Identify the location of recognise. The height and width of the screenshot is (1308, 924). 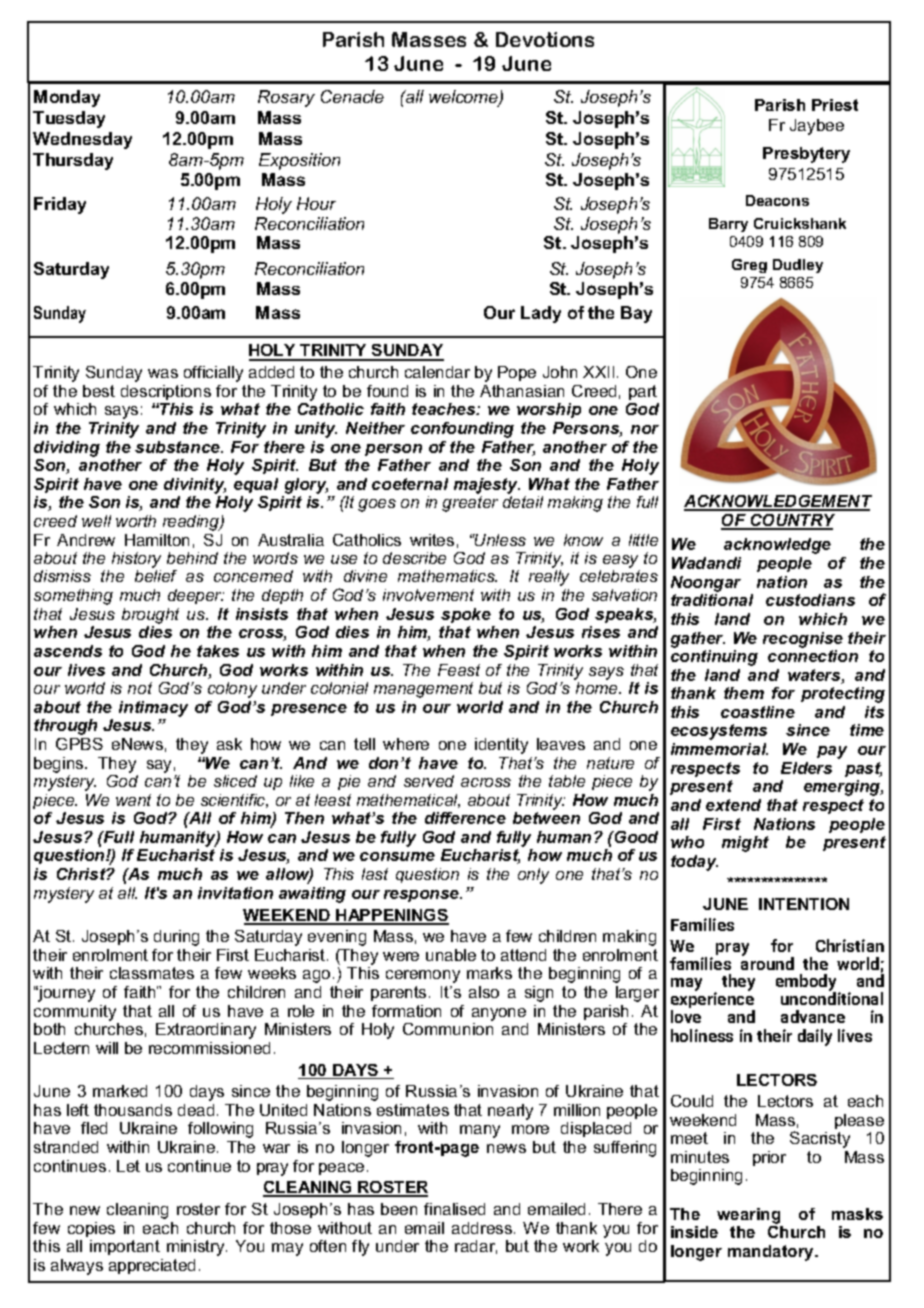
(803, 640).
